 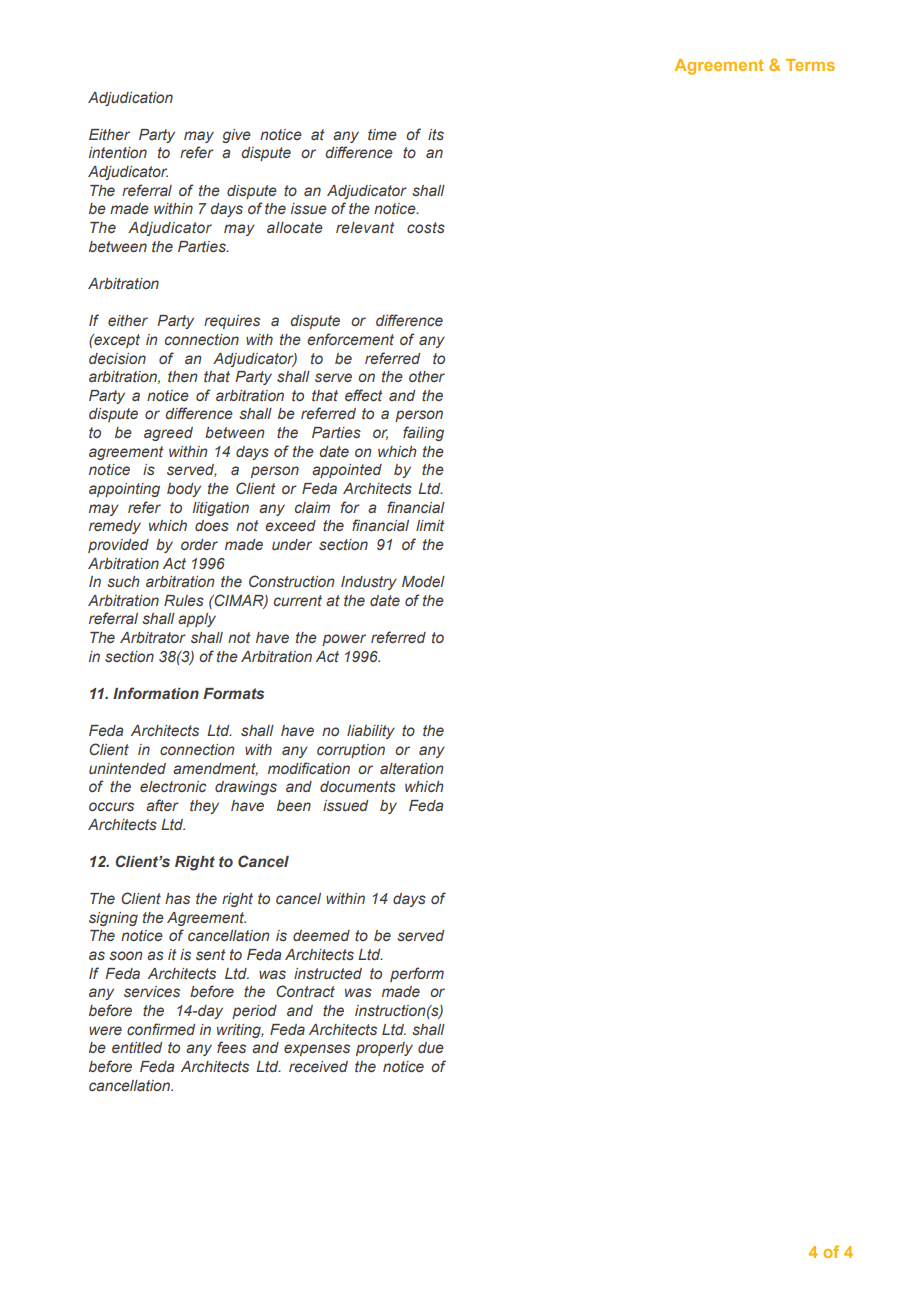 What do you see at coordinates (232, 322) in the document?
I see `requires` at bounding box center [232, 322].
